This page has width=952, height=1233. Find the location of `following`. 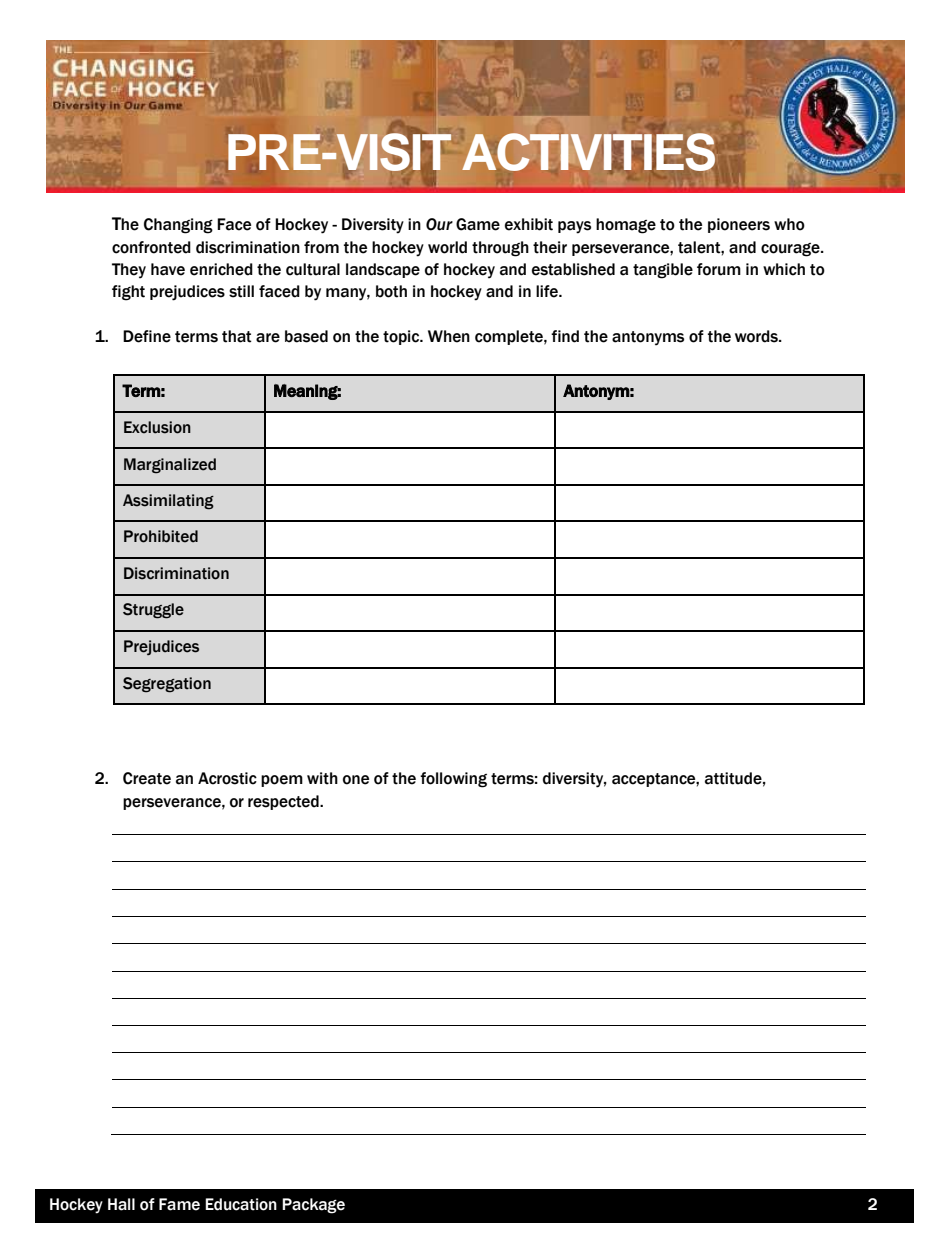

following is located at coordinates (453, 780).
